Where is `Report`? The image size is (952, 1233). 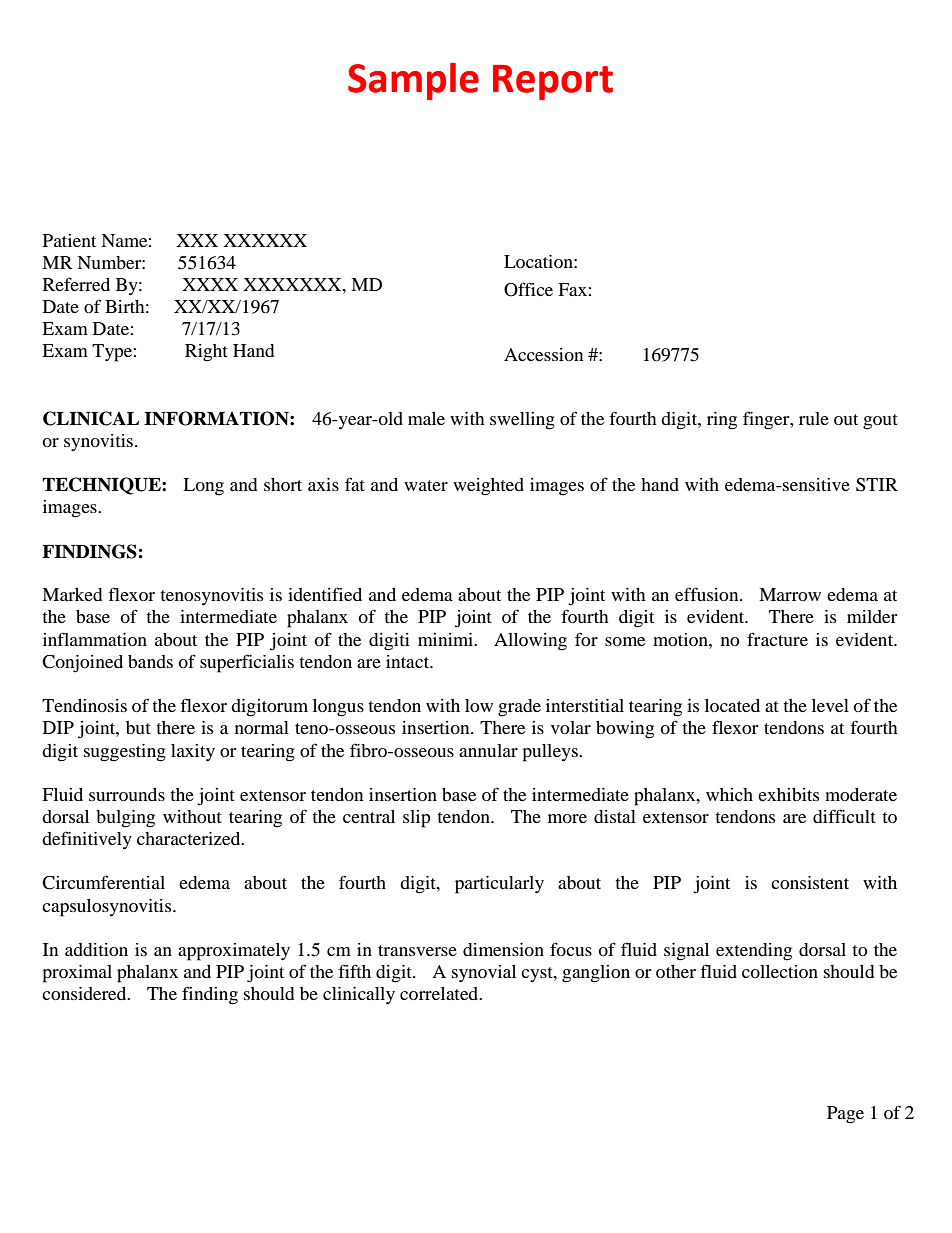
Report is located at coordinates (553, 82).
